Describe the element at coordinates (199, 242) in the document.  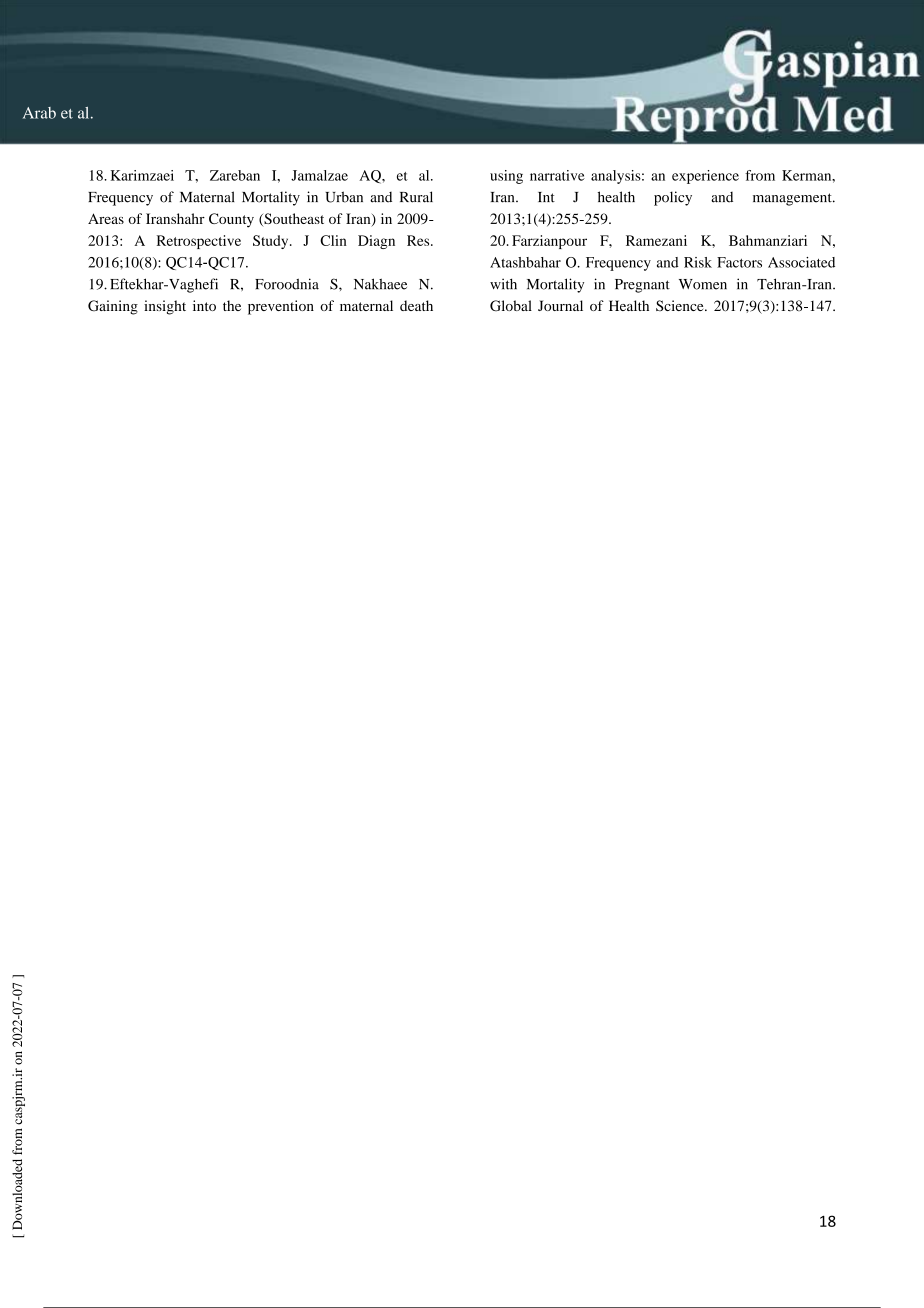
I see `Retrospective` at that location.
